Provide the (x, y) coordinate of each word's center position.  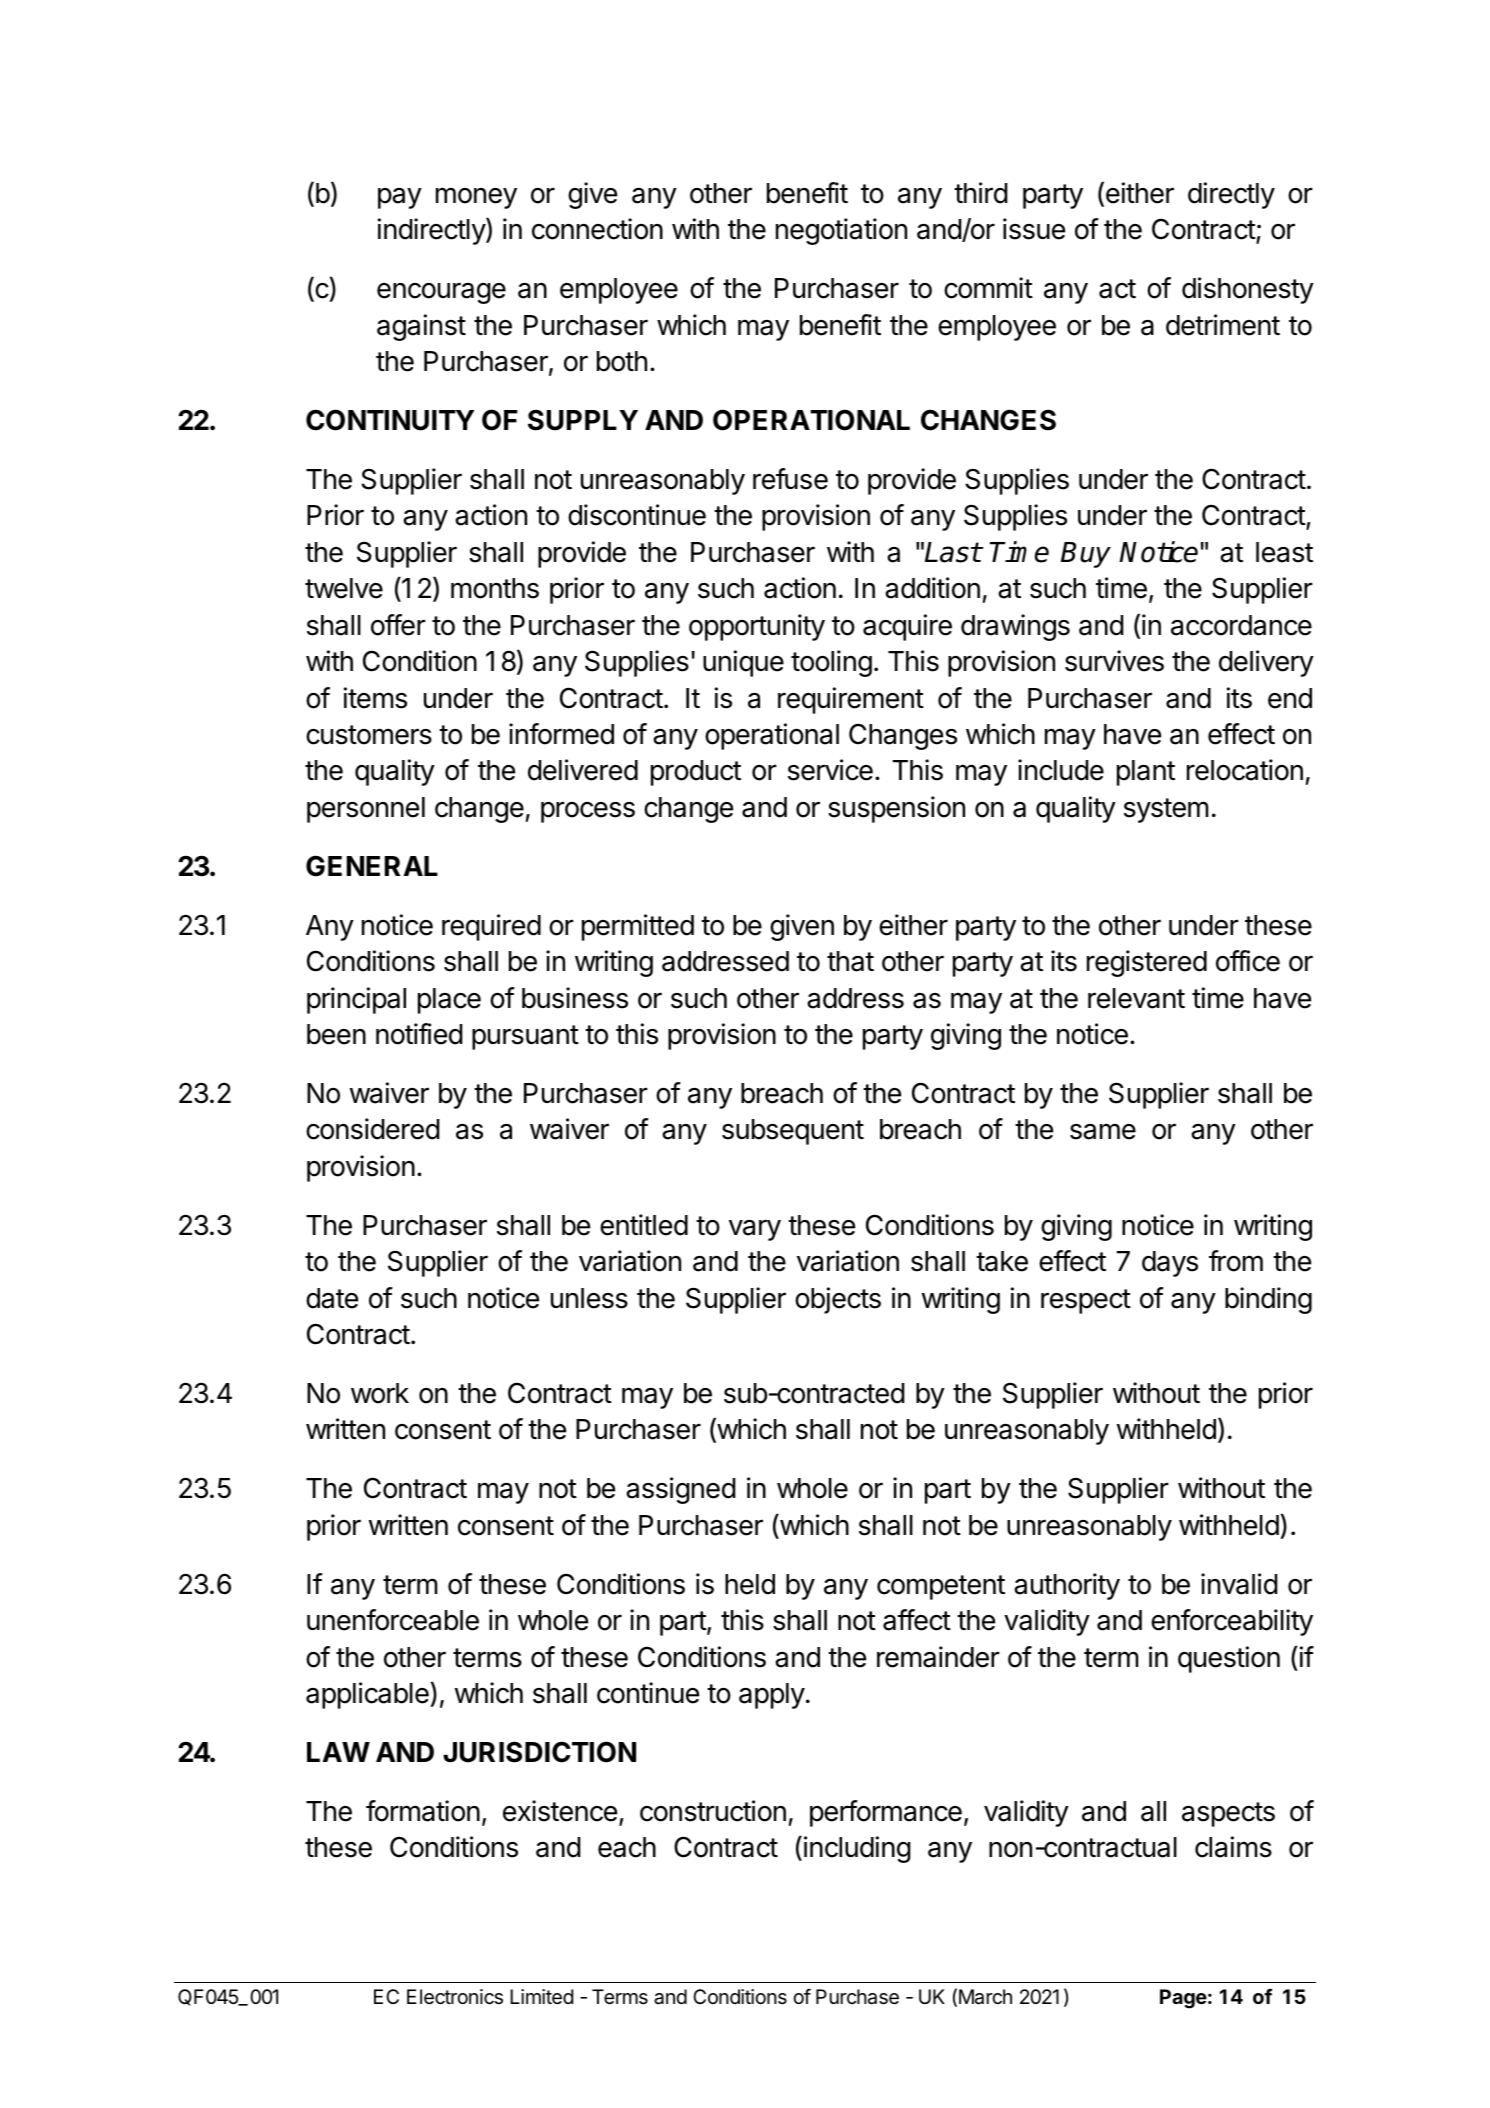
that (850, 961)
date (332, 1298)
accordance (1241, 625)
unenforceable (393, 1620)
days (1170, 1264)
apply (772, 1696)
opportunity (757, 627)
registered (1147, 963)
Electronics (455, 1997)
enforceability (1232, 1622)
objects (838, 1300)
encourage (441, 293)
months (495, 588)
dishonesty (1248, 290)
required (491, 927)
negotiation (841, 231)
